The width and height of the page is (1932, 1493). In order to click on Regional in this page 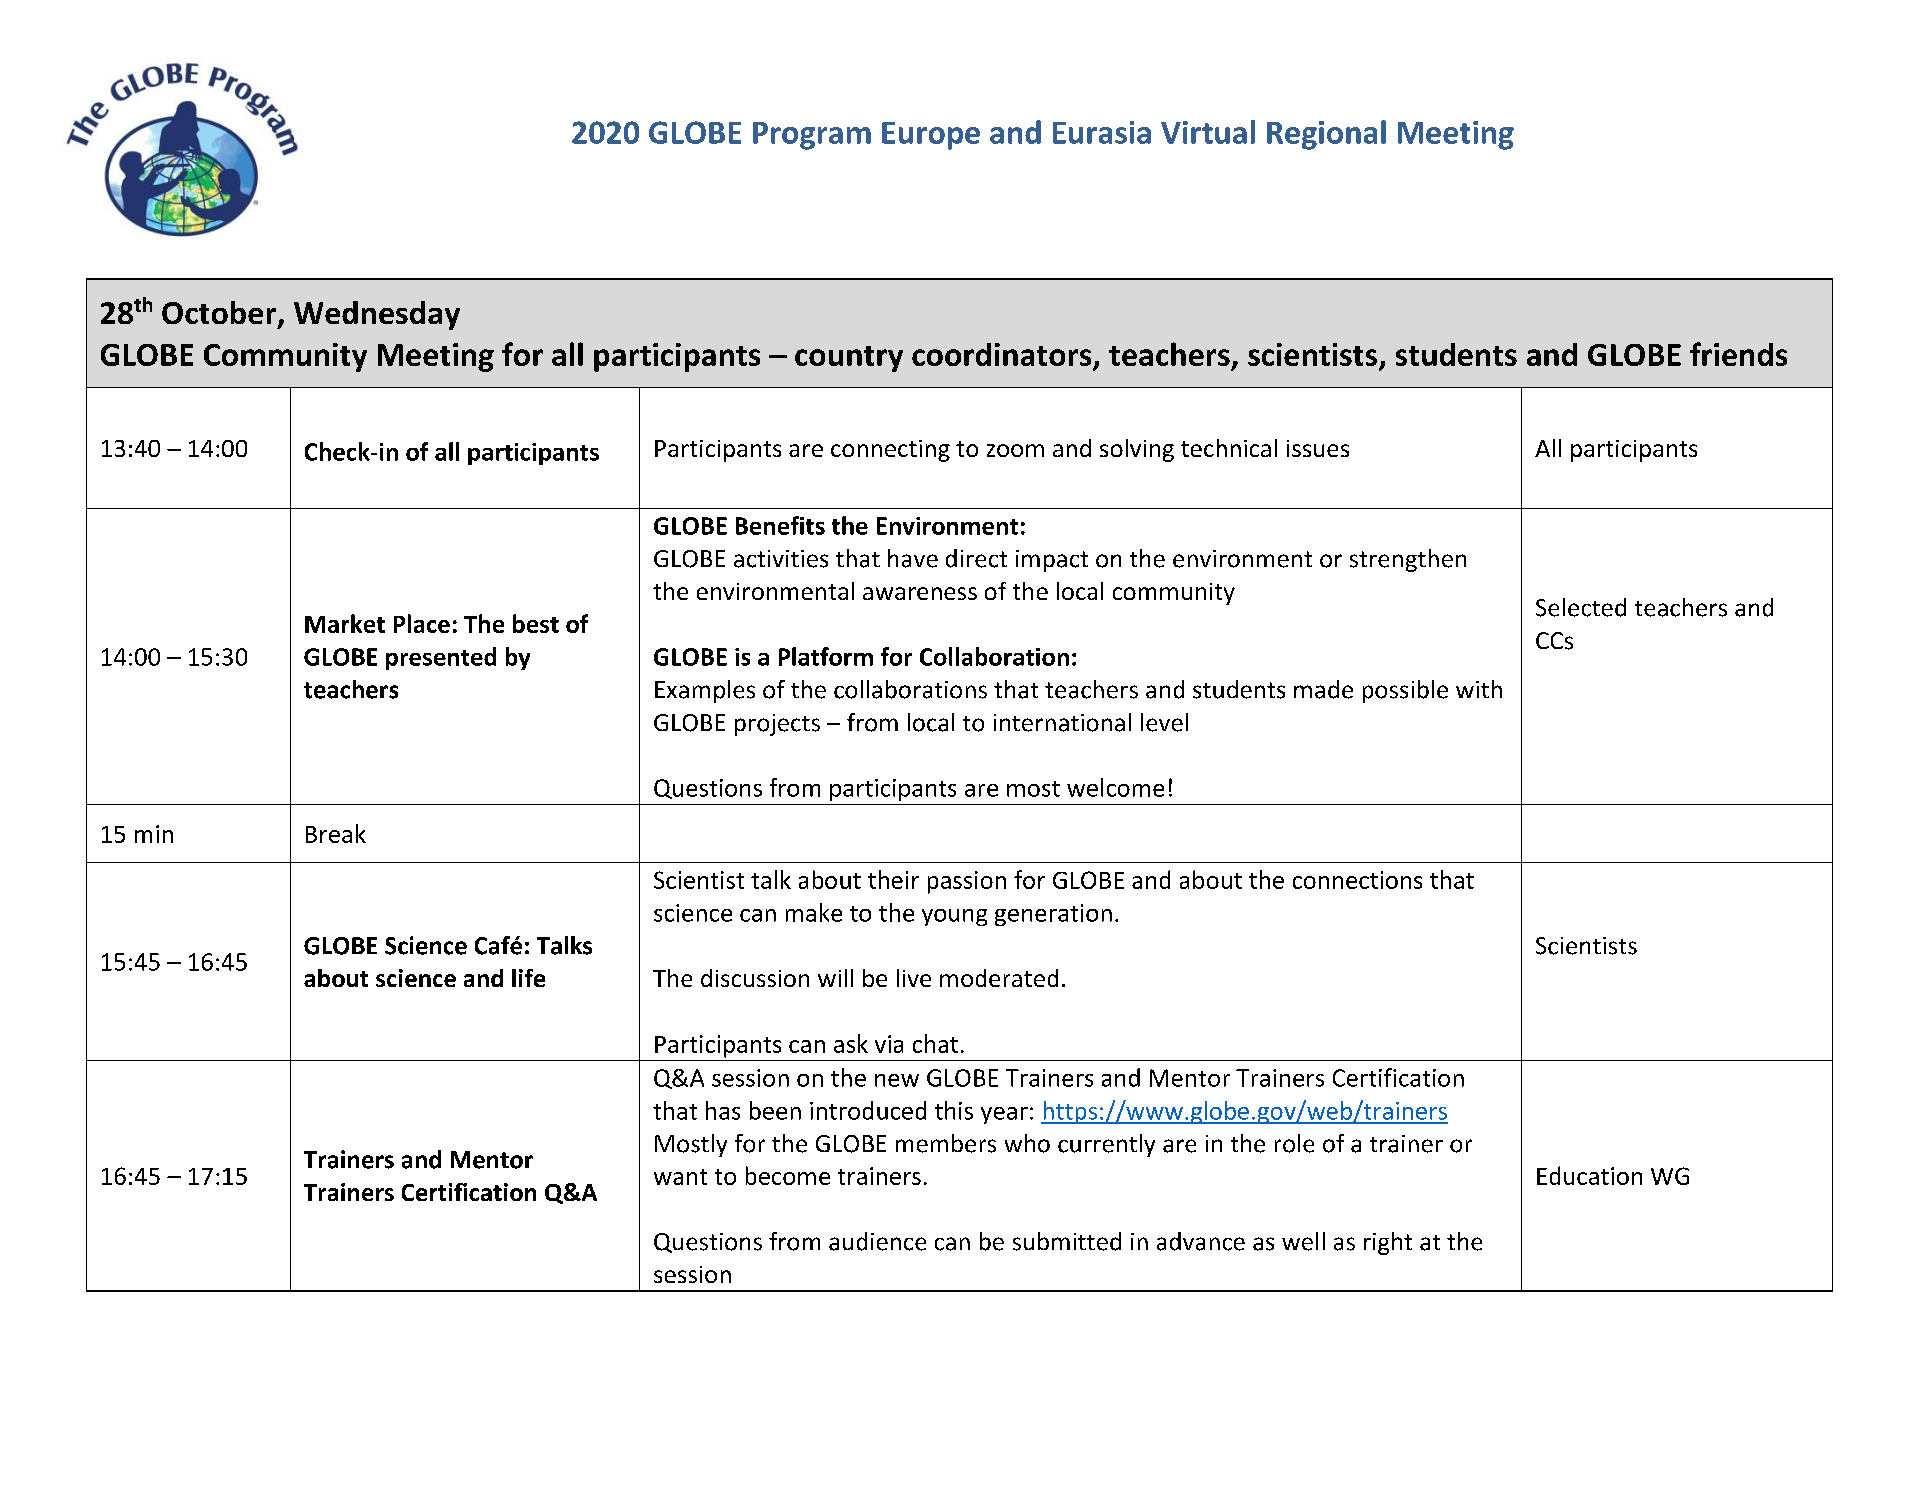, I will do `click(1326, 135)`.
